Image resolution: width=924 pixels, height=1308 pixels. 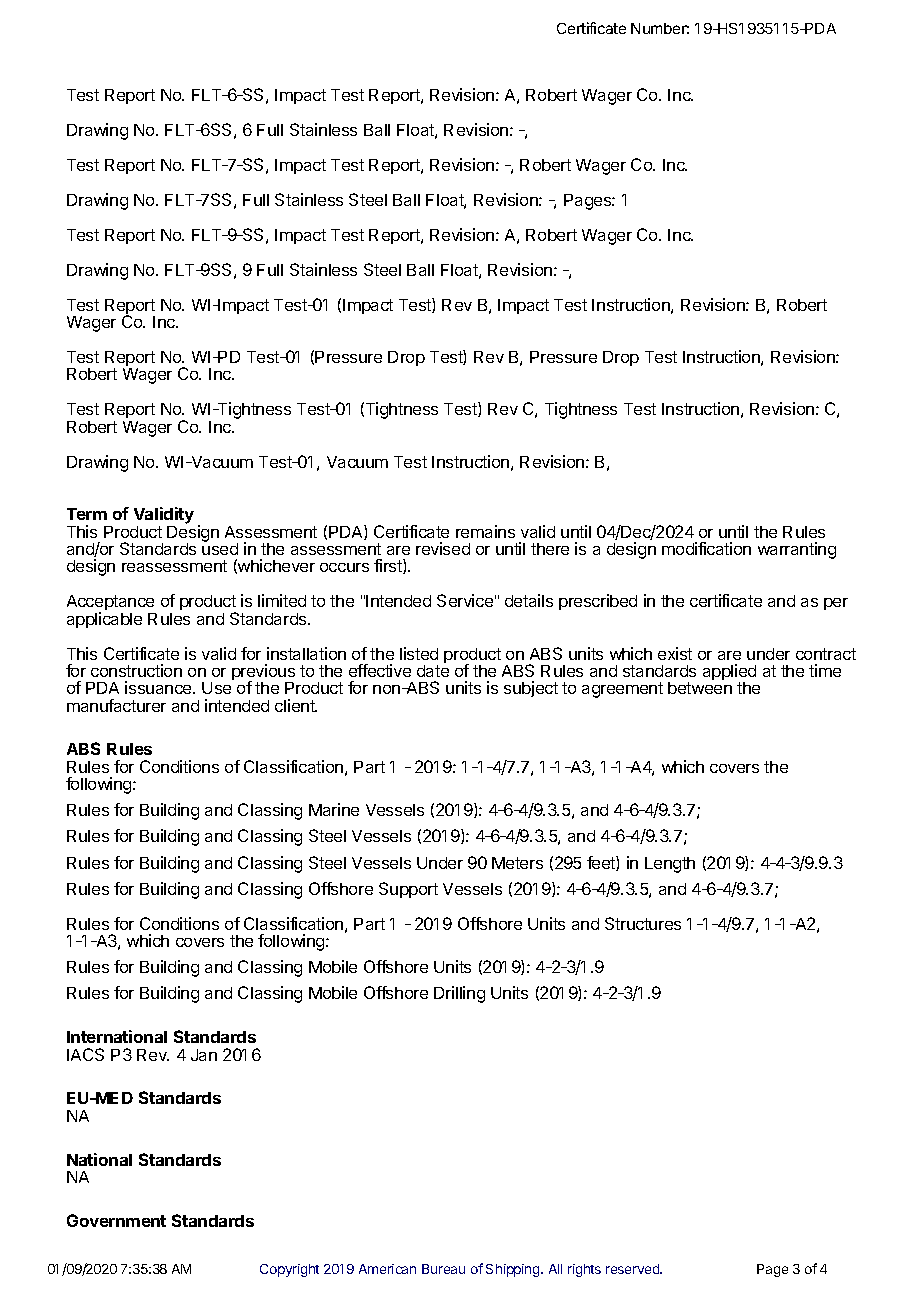 I want to click on Government, so click(x=116, y=1220).
